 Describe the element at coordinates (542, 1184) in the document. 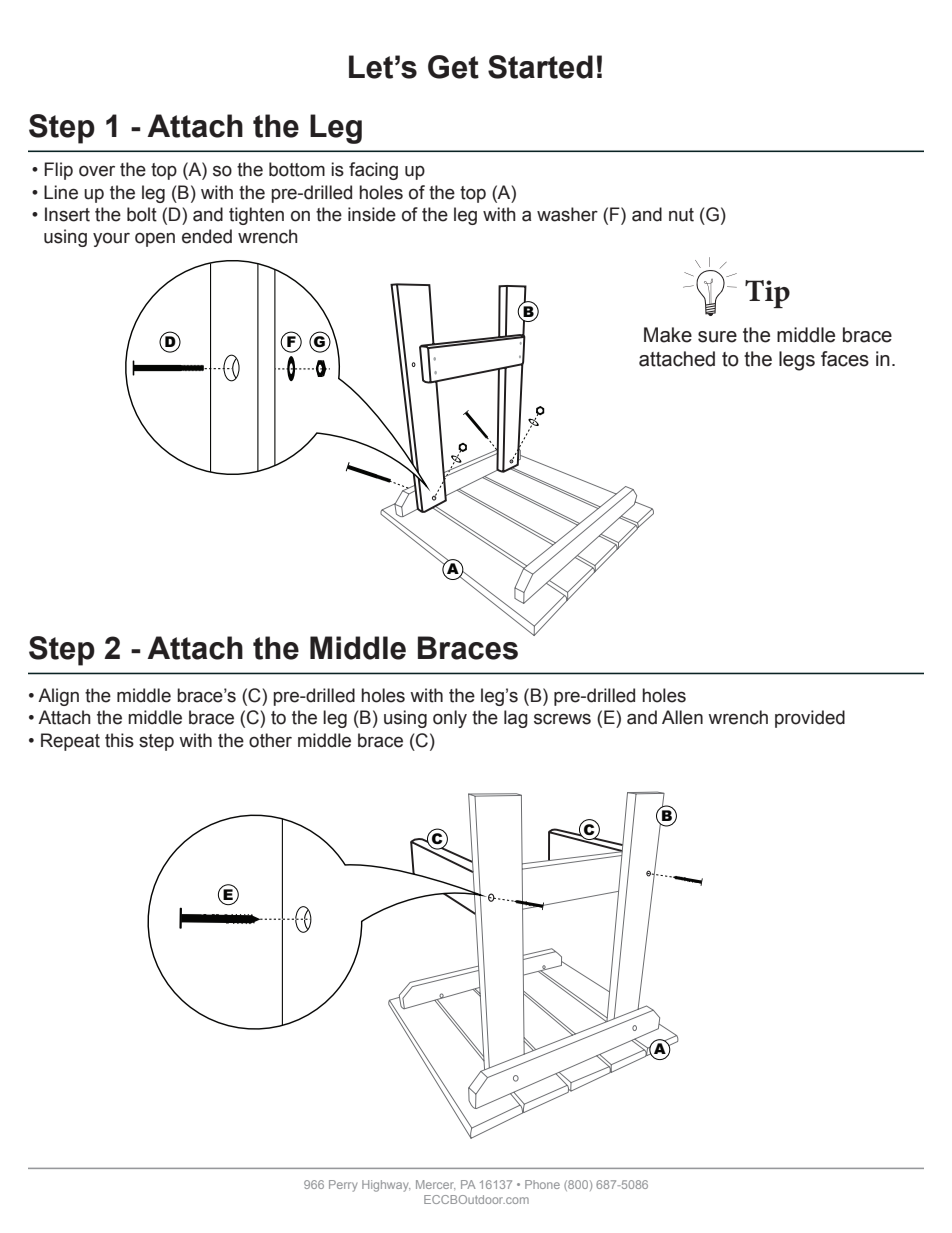

I see `Phone` at that location.
